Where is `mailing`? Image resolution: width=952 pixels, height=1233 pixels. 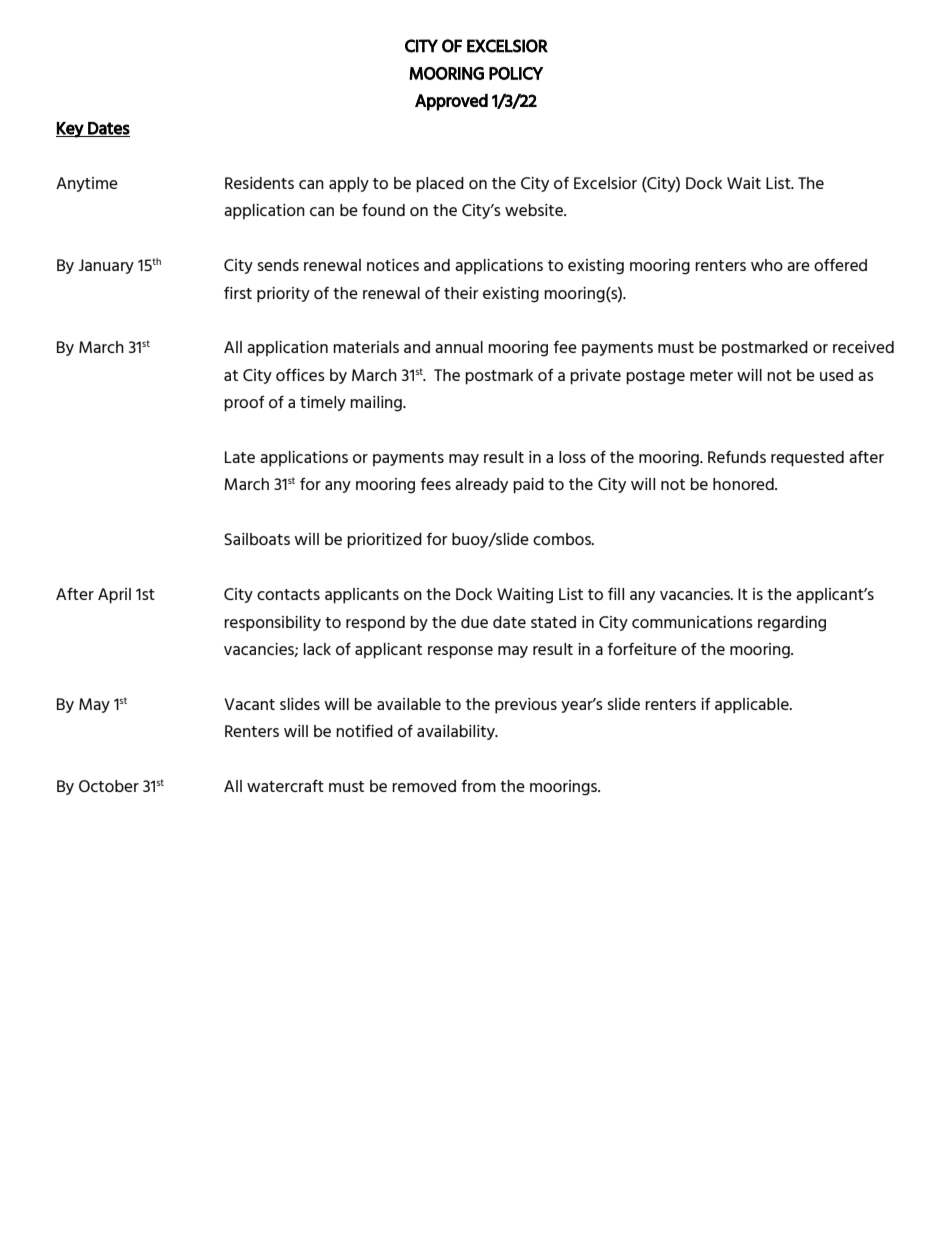
mailing is located at coordinates (377, 404).
